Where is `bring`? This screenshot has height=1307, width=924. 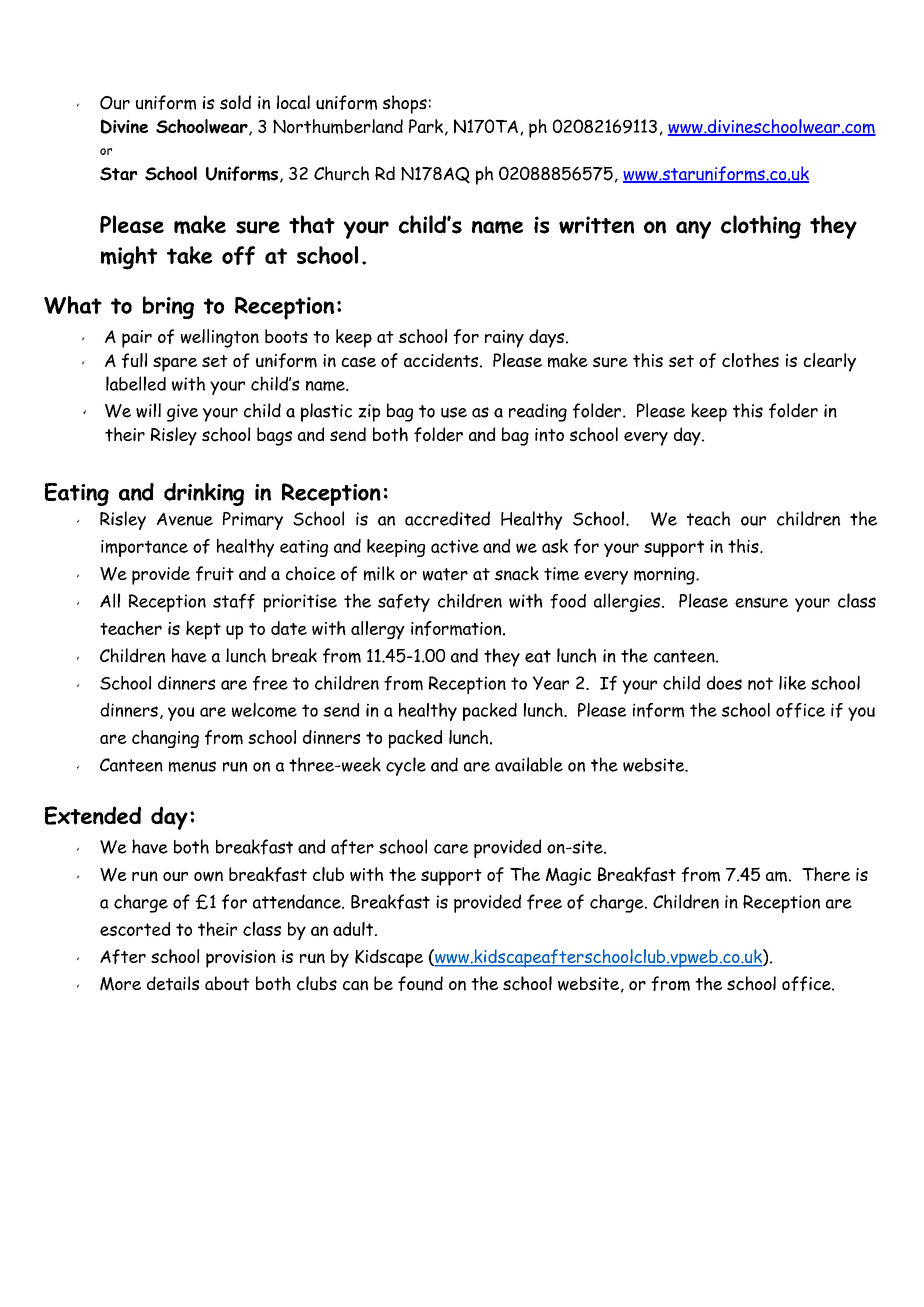
bring is located at coordinates (168, 307).
